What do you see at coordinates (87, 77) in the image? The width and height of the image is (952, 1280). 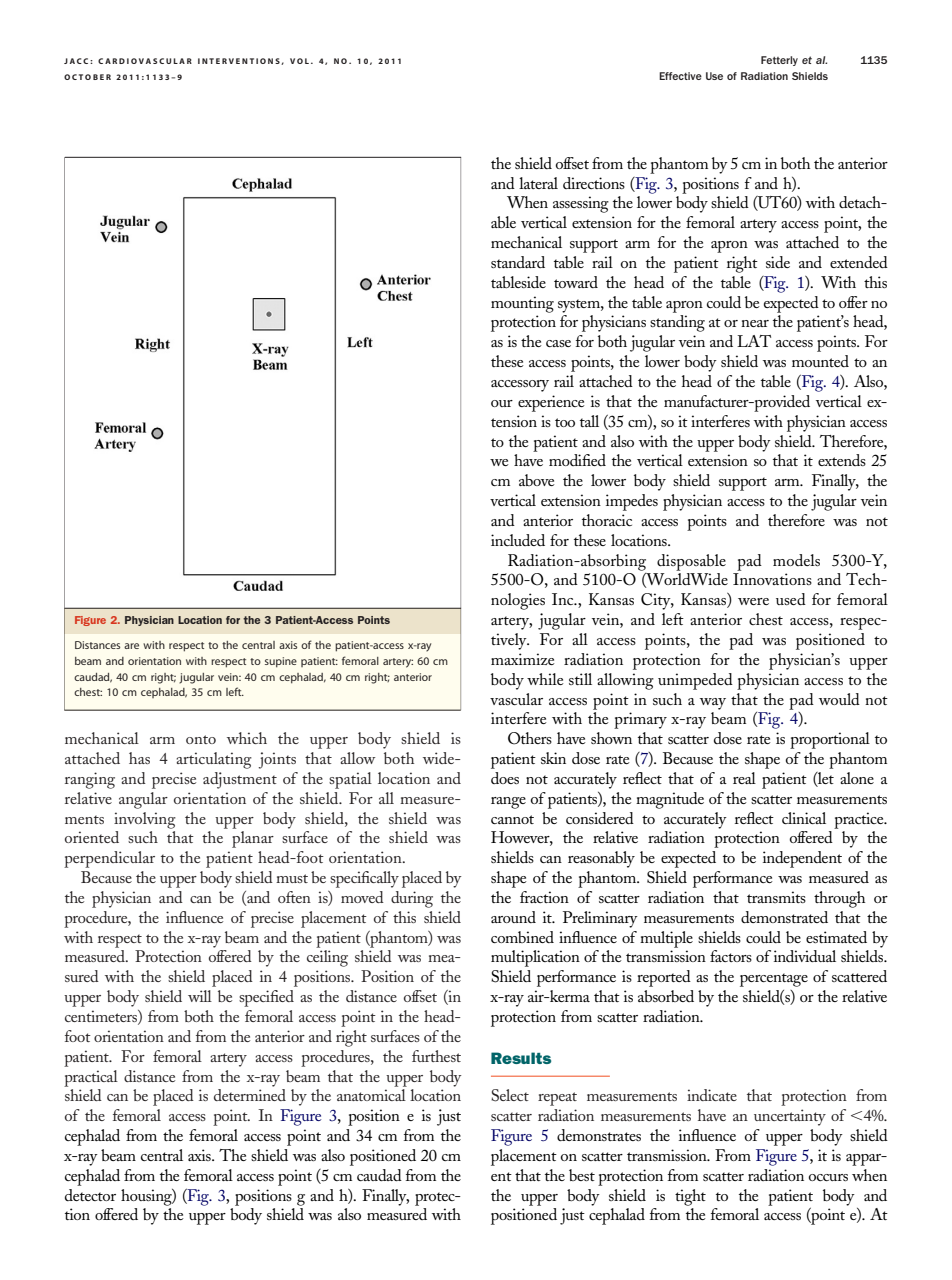 I see `OCTOBER` at bounding box center [87, 77].
